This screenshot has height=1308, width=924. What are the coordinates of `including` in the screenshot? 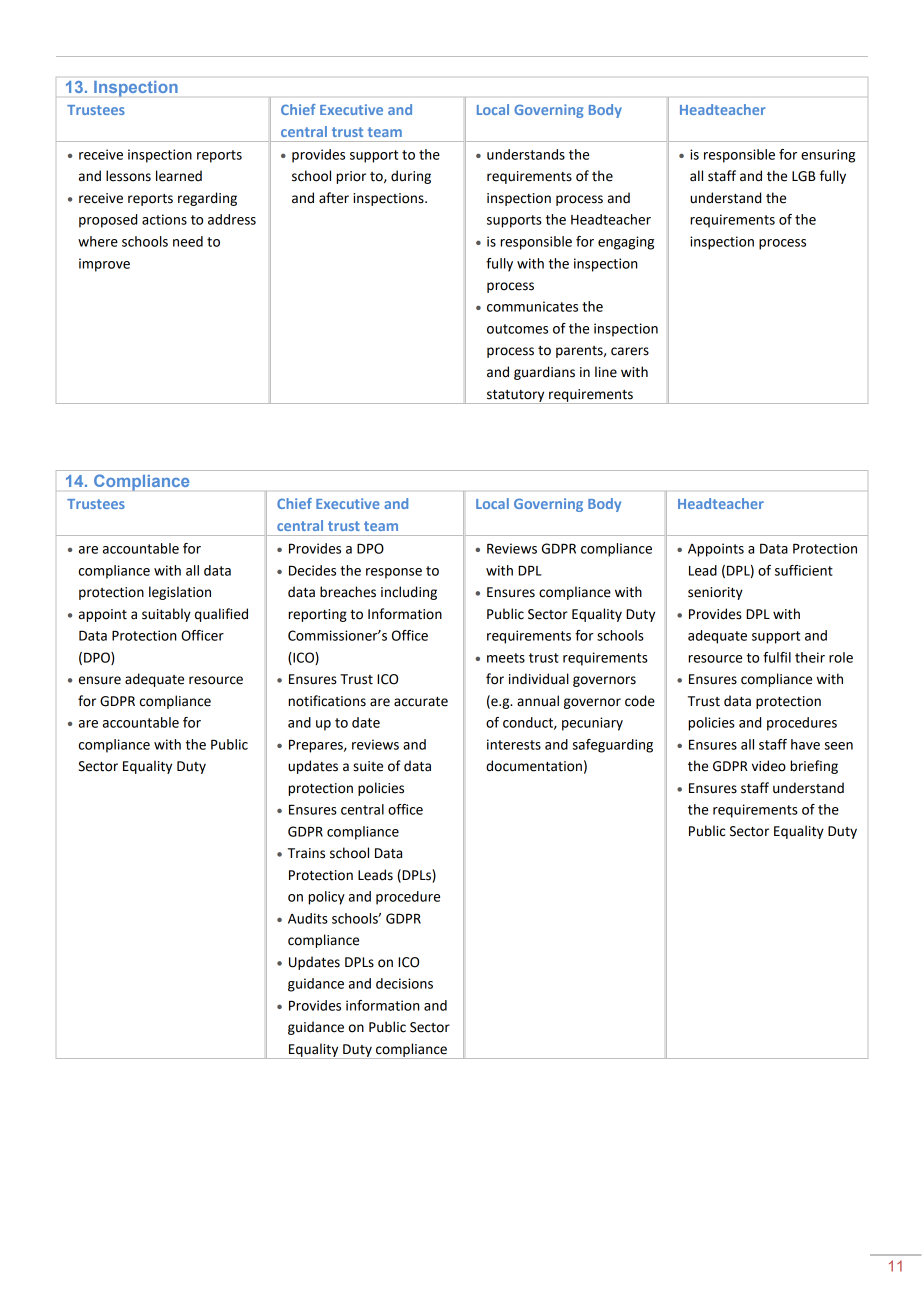 It's located at (409, 593).
